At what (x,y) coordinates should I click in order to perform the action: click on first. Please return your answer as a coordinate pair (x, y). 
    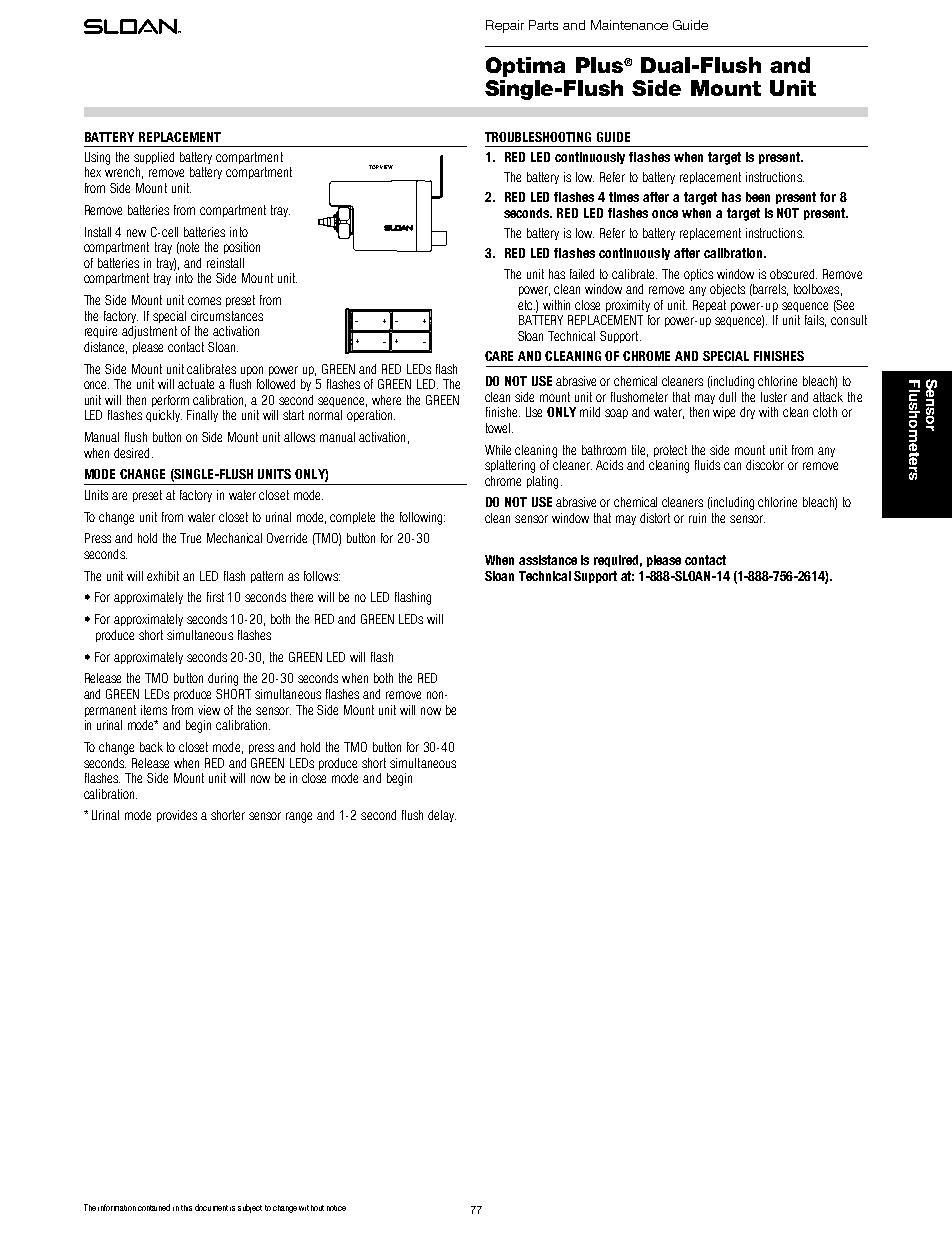
    Looking at the image, I should click on (215, 597).
